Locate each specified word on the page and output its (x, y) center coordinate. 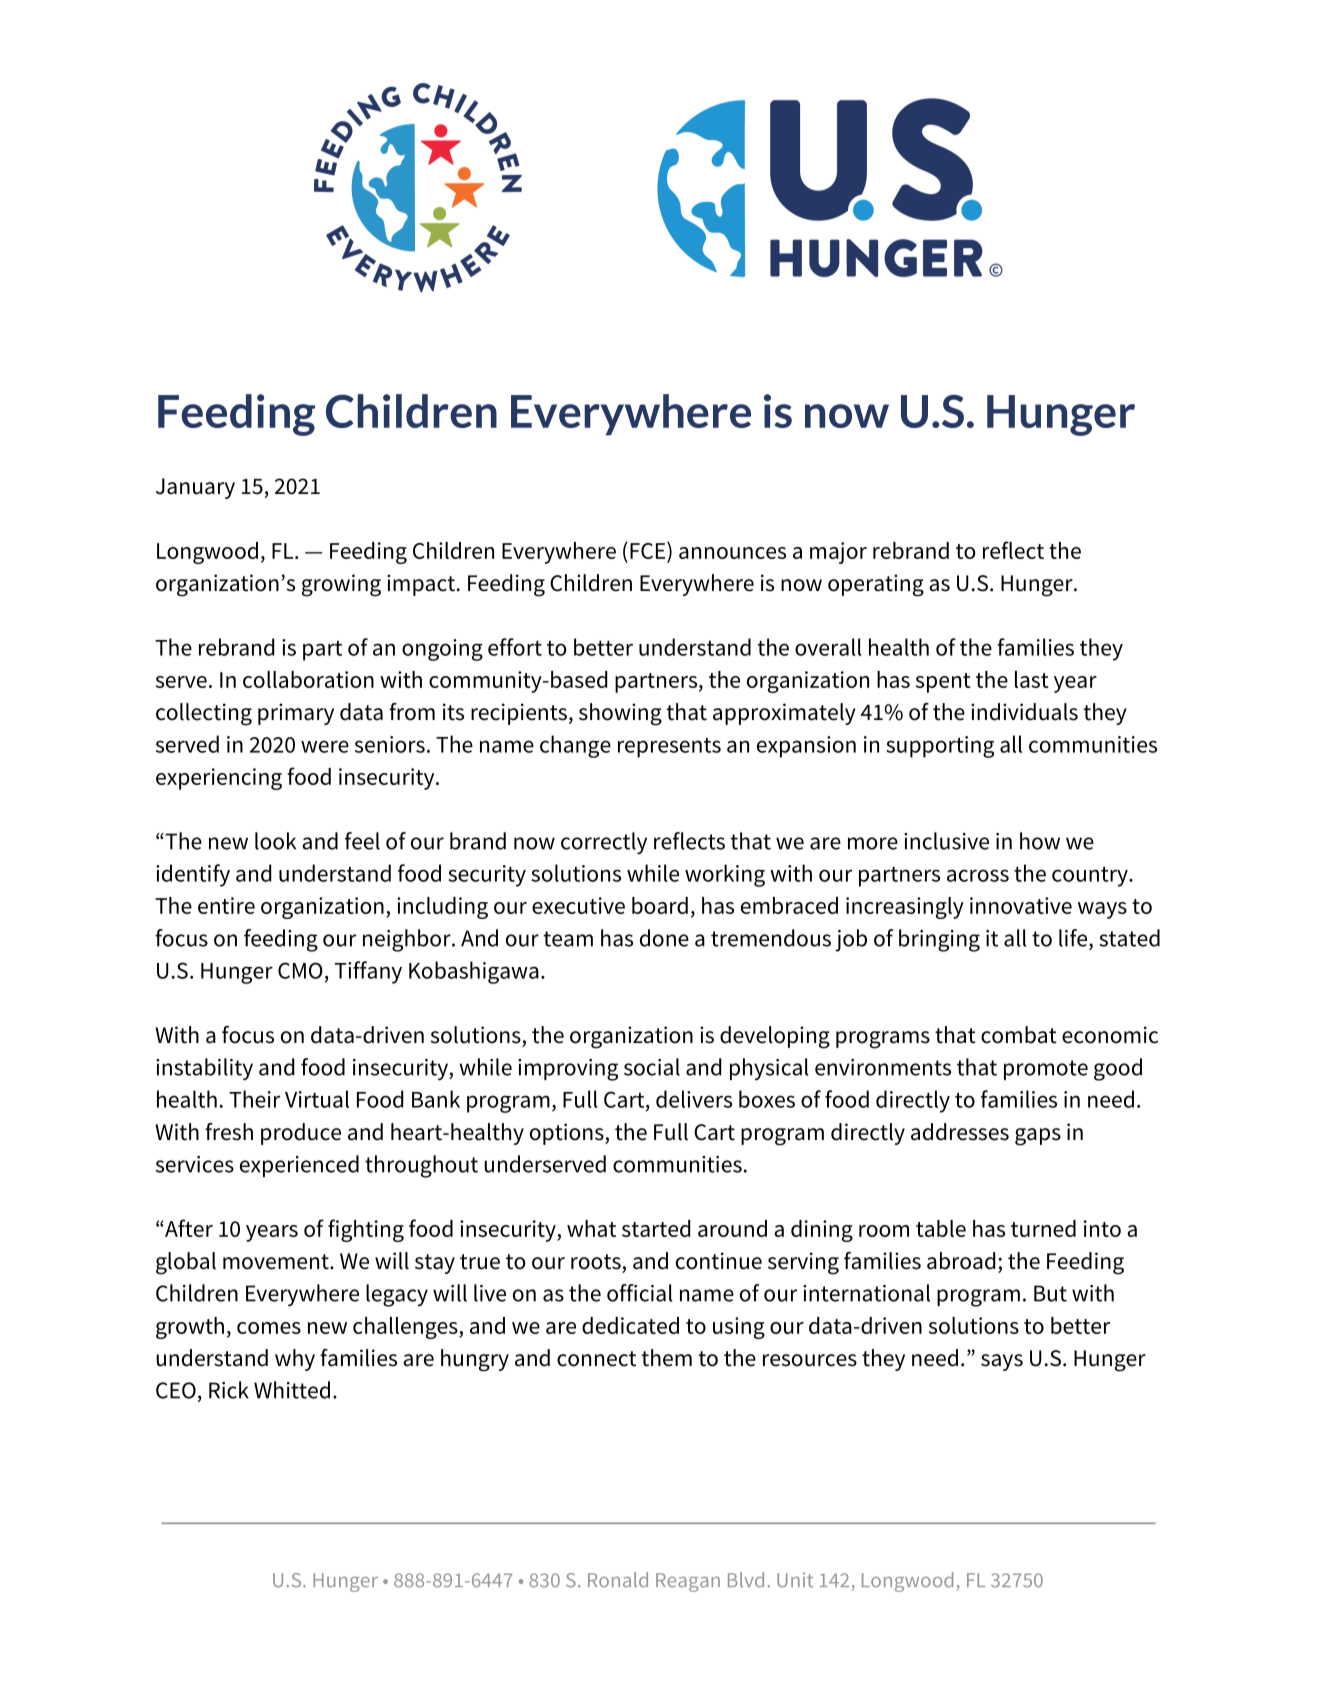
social (652, 1067)
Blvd (746, 1580)
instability (204, 1069)
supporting (940, 747)
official (640, 1293)
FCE (649, 550)
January (195, 488)
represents (669, 747)
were (325, 746)
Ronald (618, 1580)
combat (1019, 1035)
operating (876, 585)
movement (277, 1262)
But (1050, 1293)
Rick (229, 1390)
